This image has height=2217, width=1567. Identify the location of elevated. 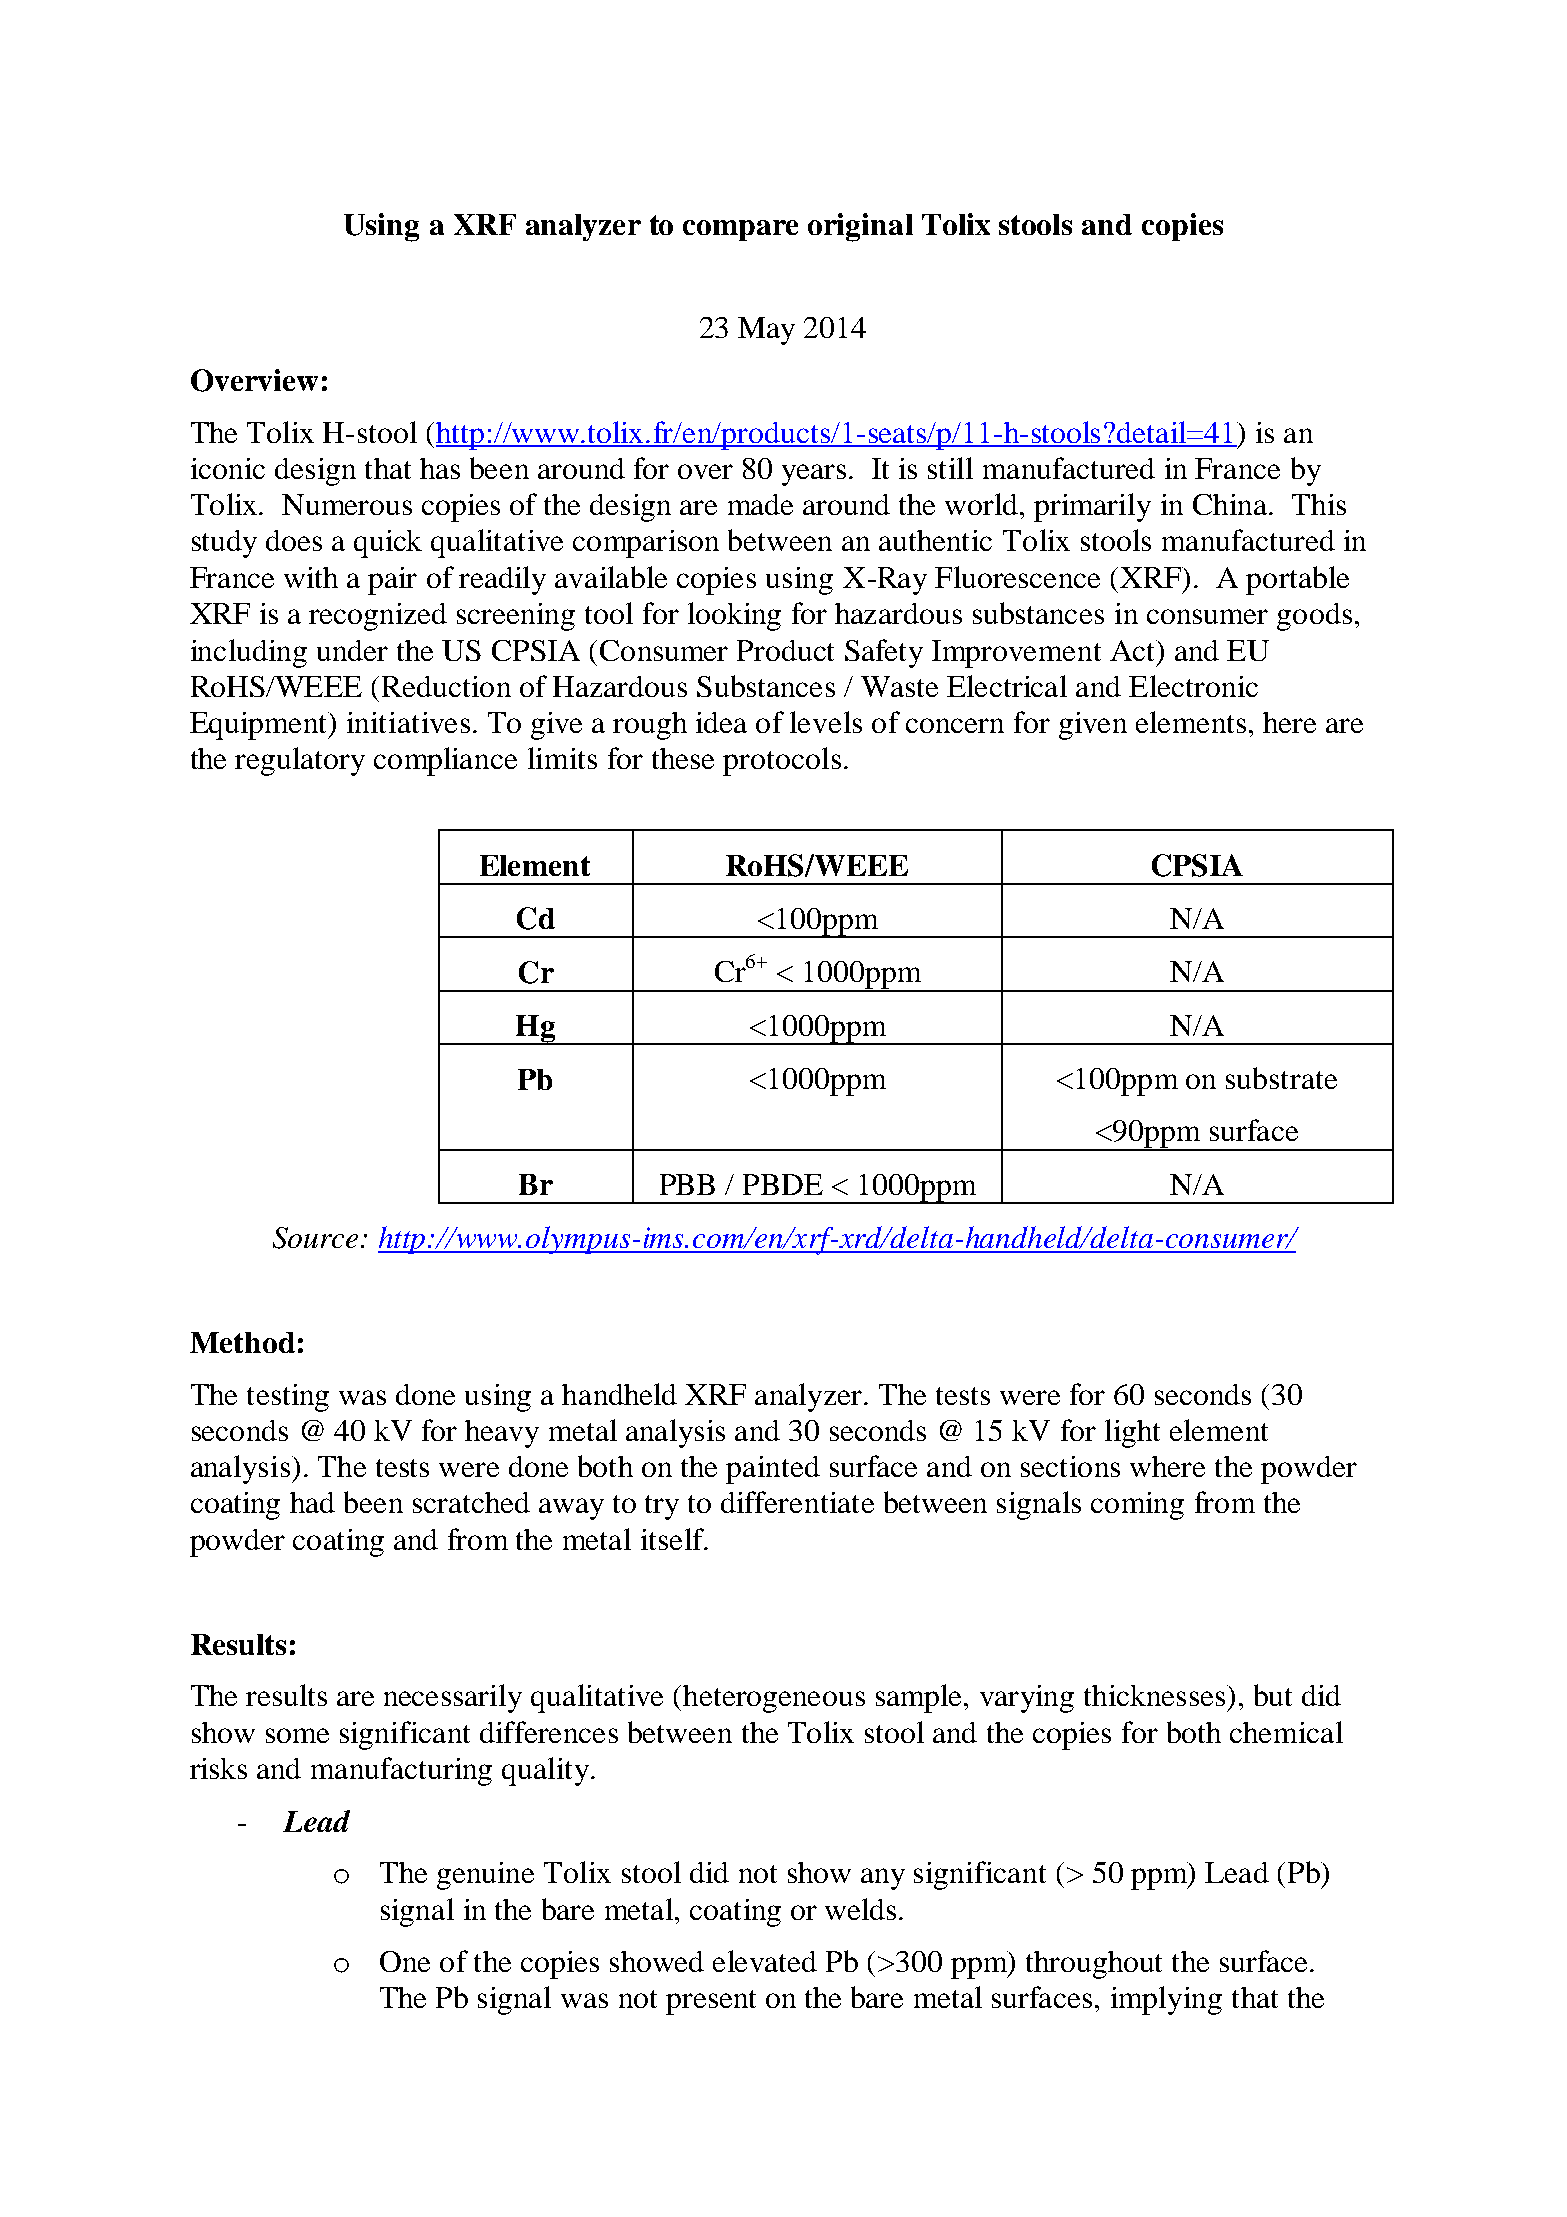
(765, 1961).
